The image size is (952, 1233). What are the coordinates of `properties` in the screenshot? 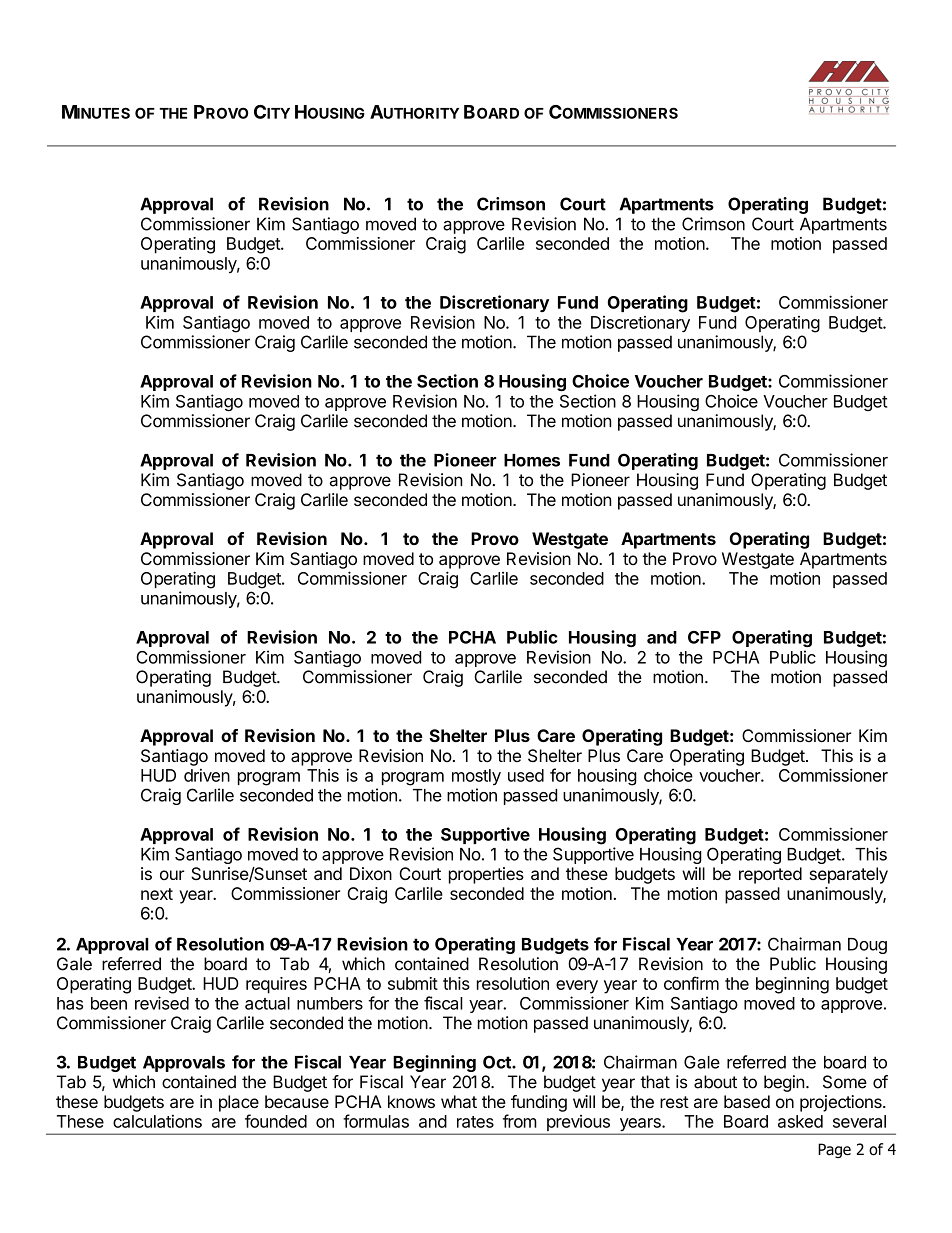 It's located at (486, 875).
